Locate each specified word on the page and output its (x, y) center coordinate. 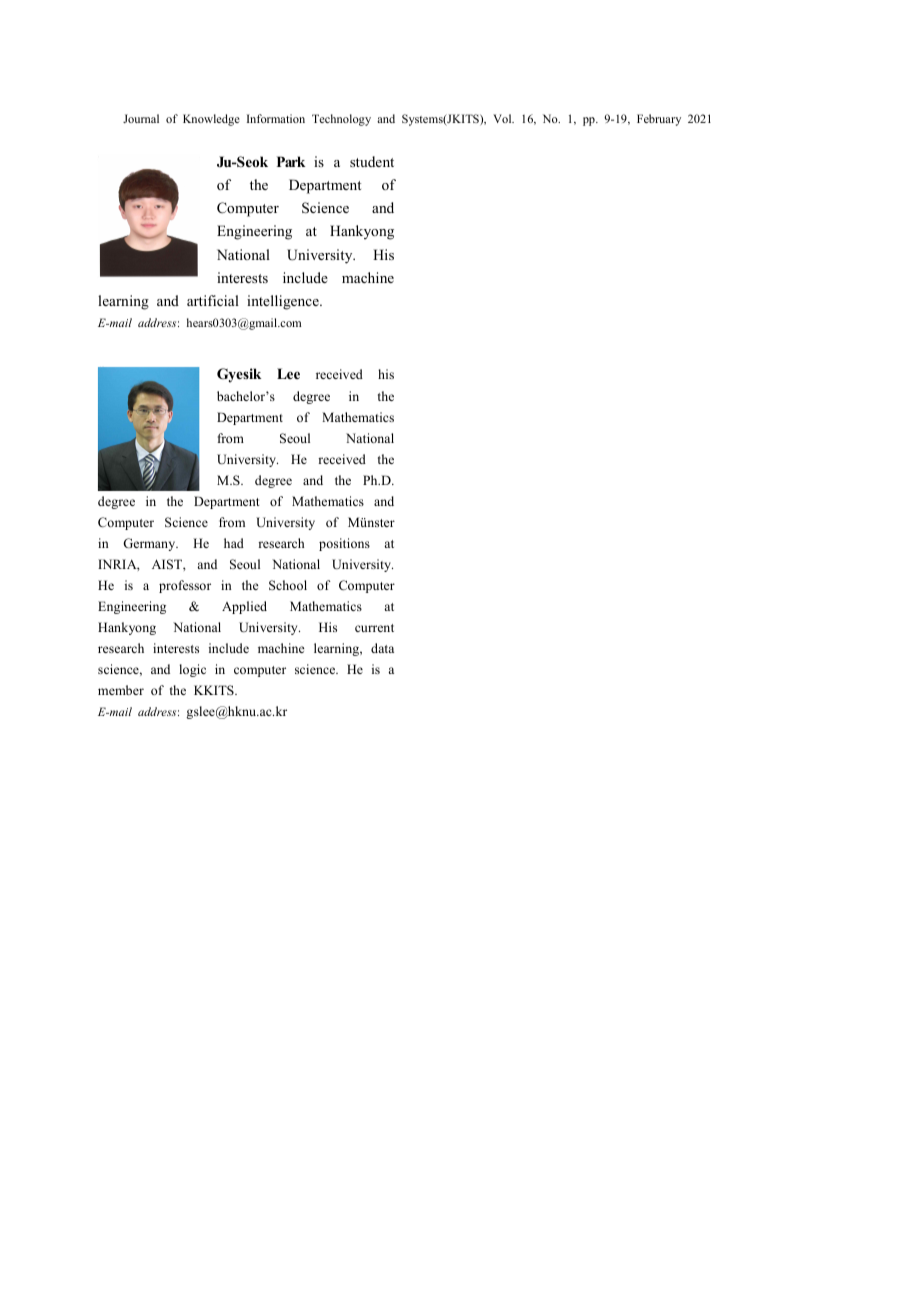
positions (344, 544)
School (288, 585)
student (372, 161)
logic (192, 670)
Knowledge (211, 120)
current (374, 628)
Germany (150, 544)
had (234, 543)
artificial (213, 300)
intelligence (284, 302)
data (382, 648)
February (659, 120)
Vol (503, 118)
